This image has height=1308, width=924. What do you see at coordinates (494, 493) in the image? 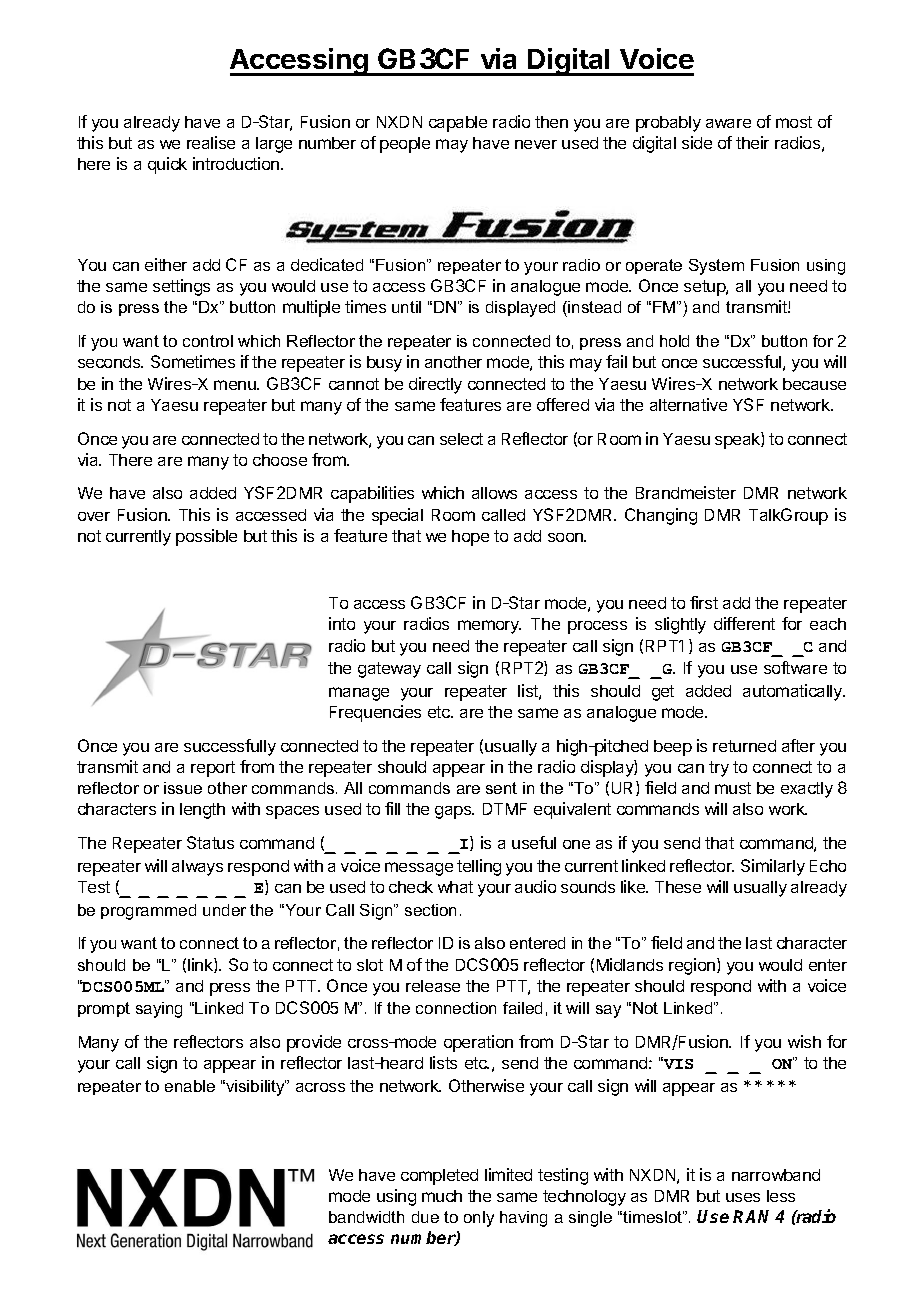
I see `allows` at bounding box center [494, 493].
